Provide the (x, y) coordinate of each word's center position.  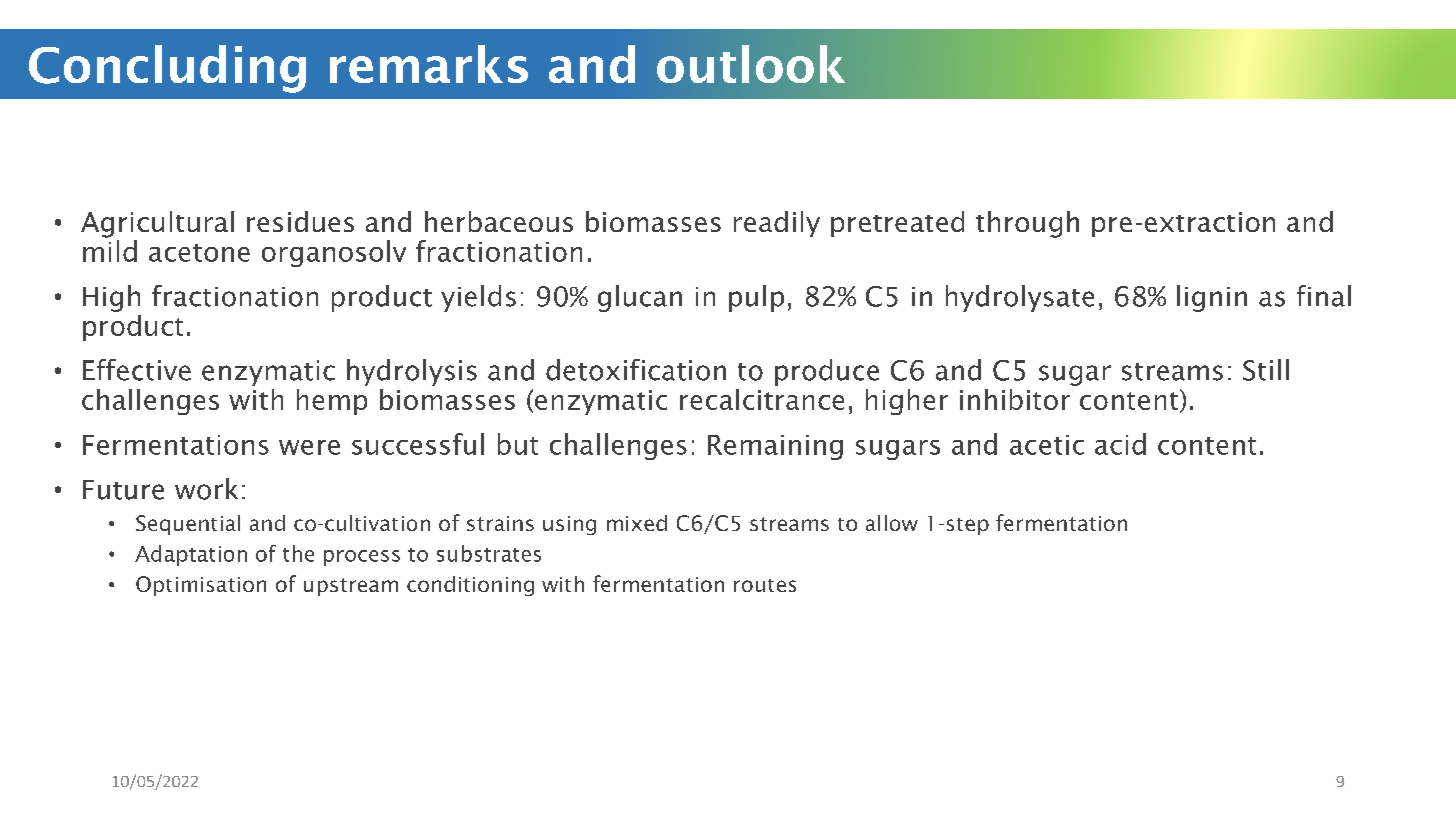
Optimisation (201, 586)
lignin (1212, 298)
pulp (756, 298)
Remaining (775, 447)
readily (777, 224)
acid (1120, 444)
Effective (137, 370)
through (1027, 224)
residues (300, 221)
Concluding (167, 69)
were (309, 447)
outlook (751, 64)
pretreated (897, 224)
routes (765, 585)
